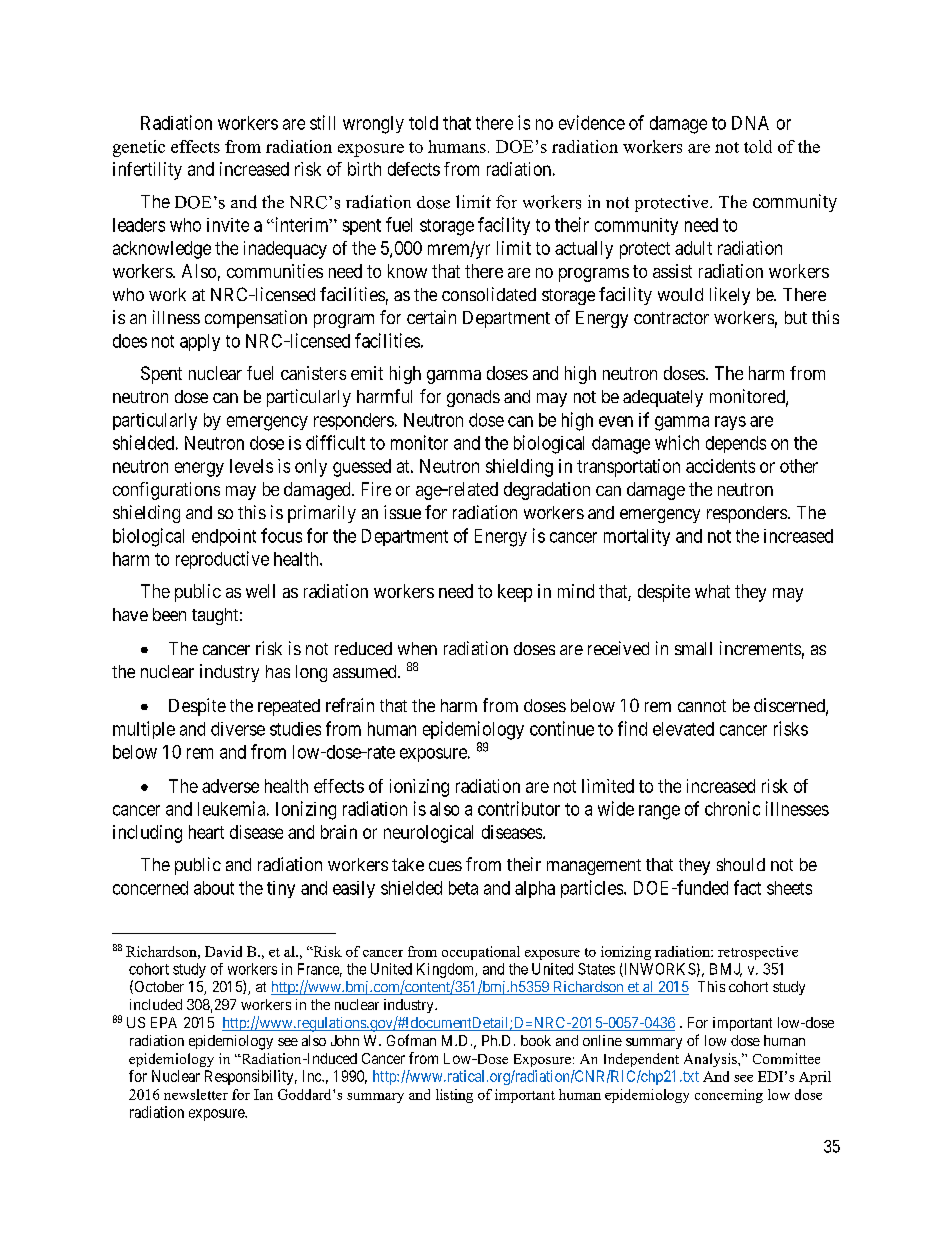 The image size is (952, 1233). Describe the element at coordinates (730, 423) in the document. I see `rays` at that location.
